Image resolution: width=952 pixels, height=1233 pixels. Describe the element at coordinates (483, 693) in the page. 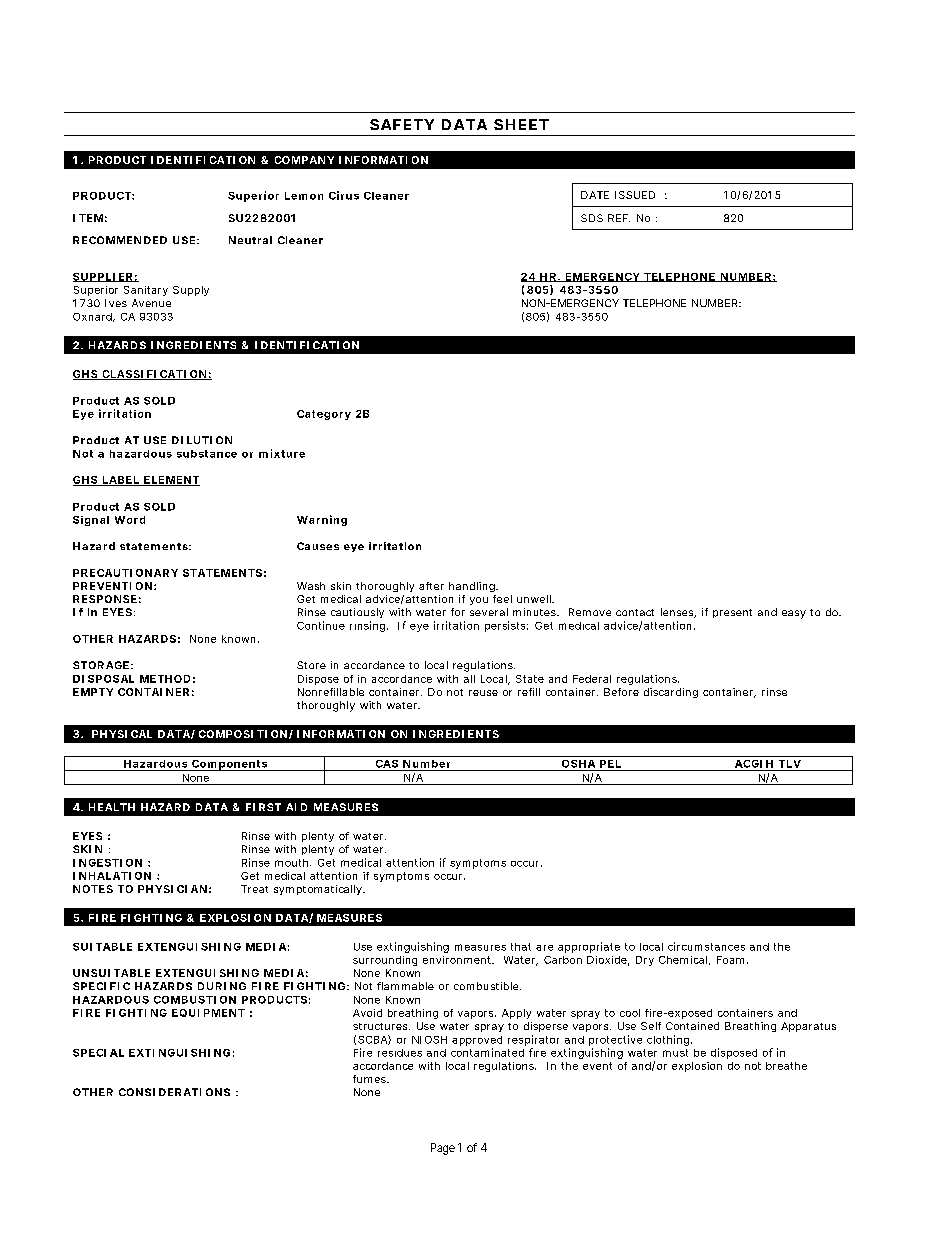

I see `reuse` at that location.
